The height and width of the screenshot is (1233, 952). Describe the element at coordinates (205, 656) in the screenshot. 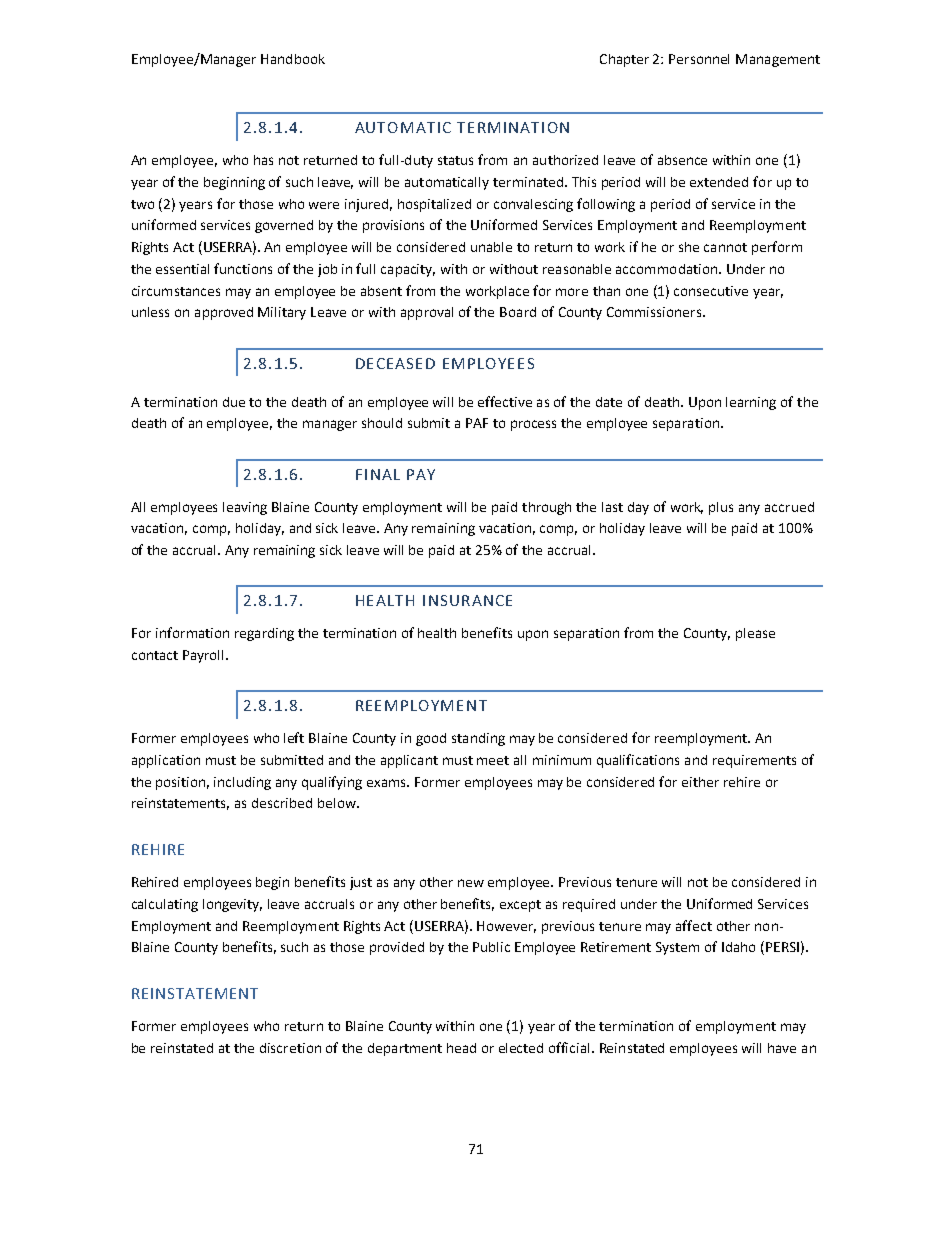

I see `Payroll` at that location.
